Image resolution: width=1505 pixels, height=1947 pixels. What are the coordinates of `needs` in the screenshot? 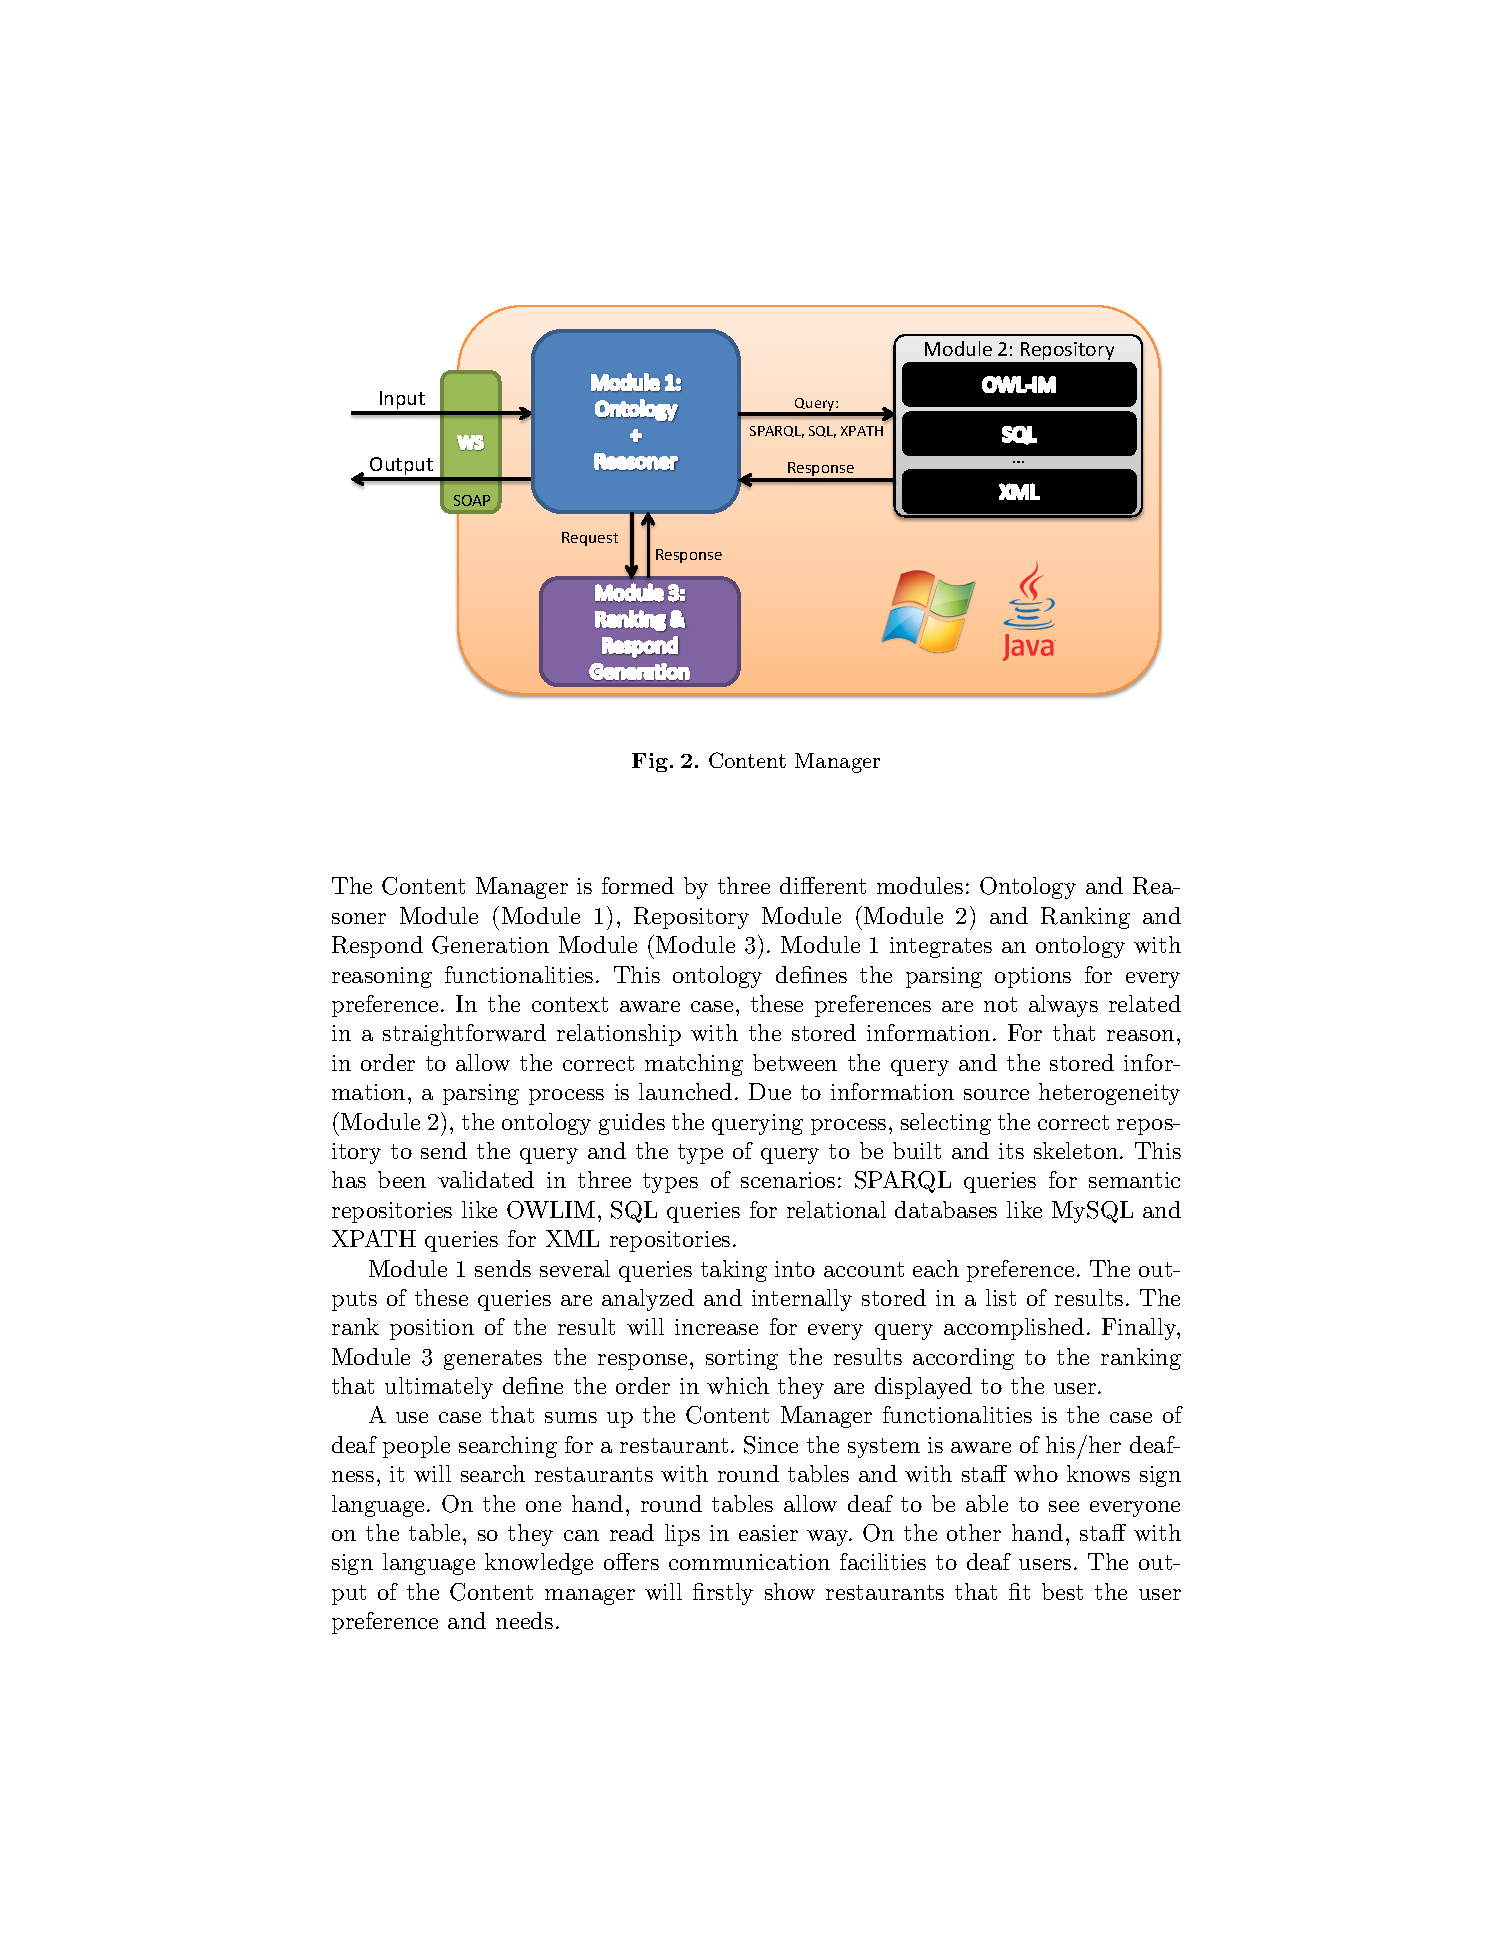 It's located at (524, 1620).
